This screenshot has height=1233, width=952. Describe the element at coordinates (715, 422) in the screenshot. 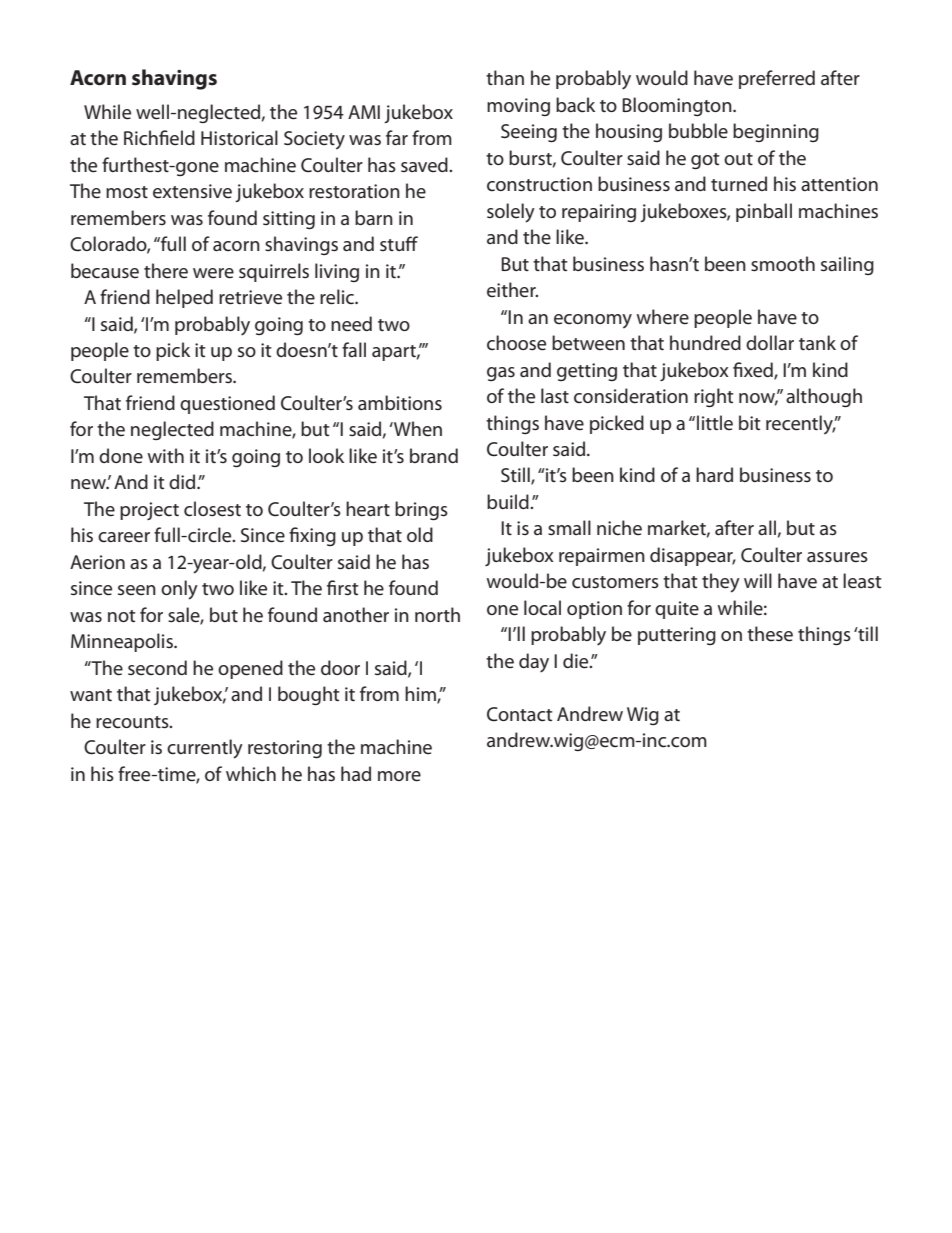

I see `little` at that location.
